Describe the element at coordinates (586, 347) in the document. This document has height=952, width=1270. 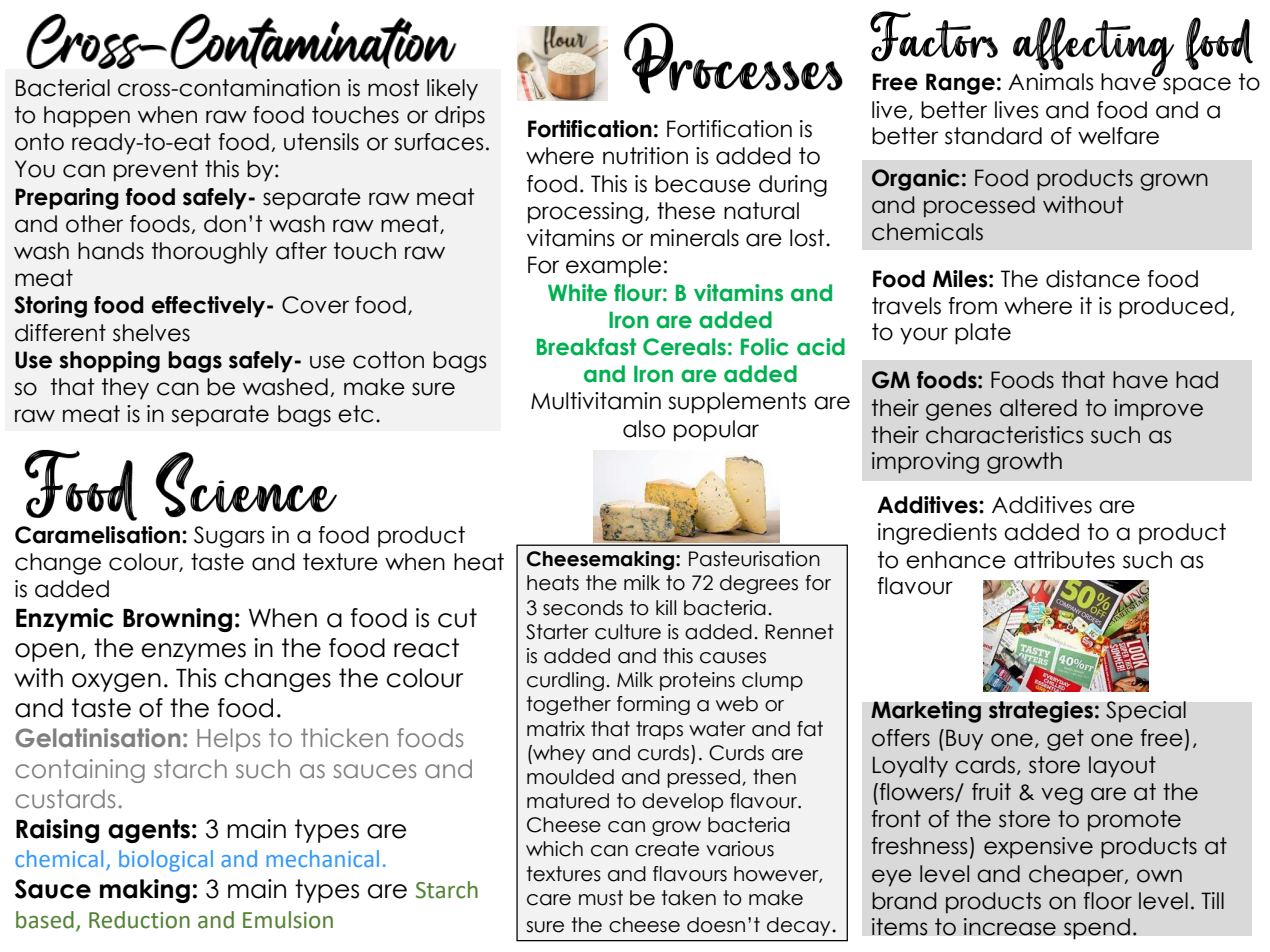
I see `Breakfast` at that location.
